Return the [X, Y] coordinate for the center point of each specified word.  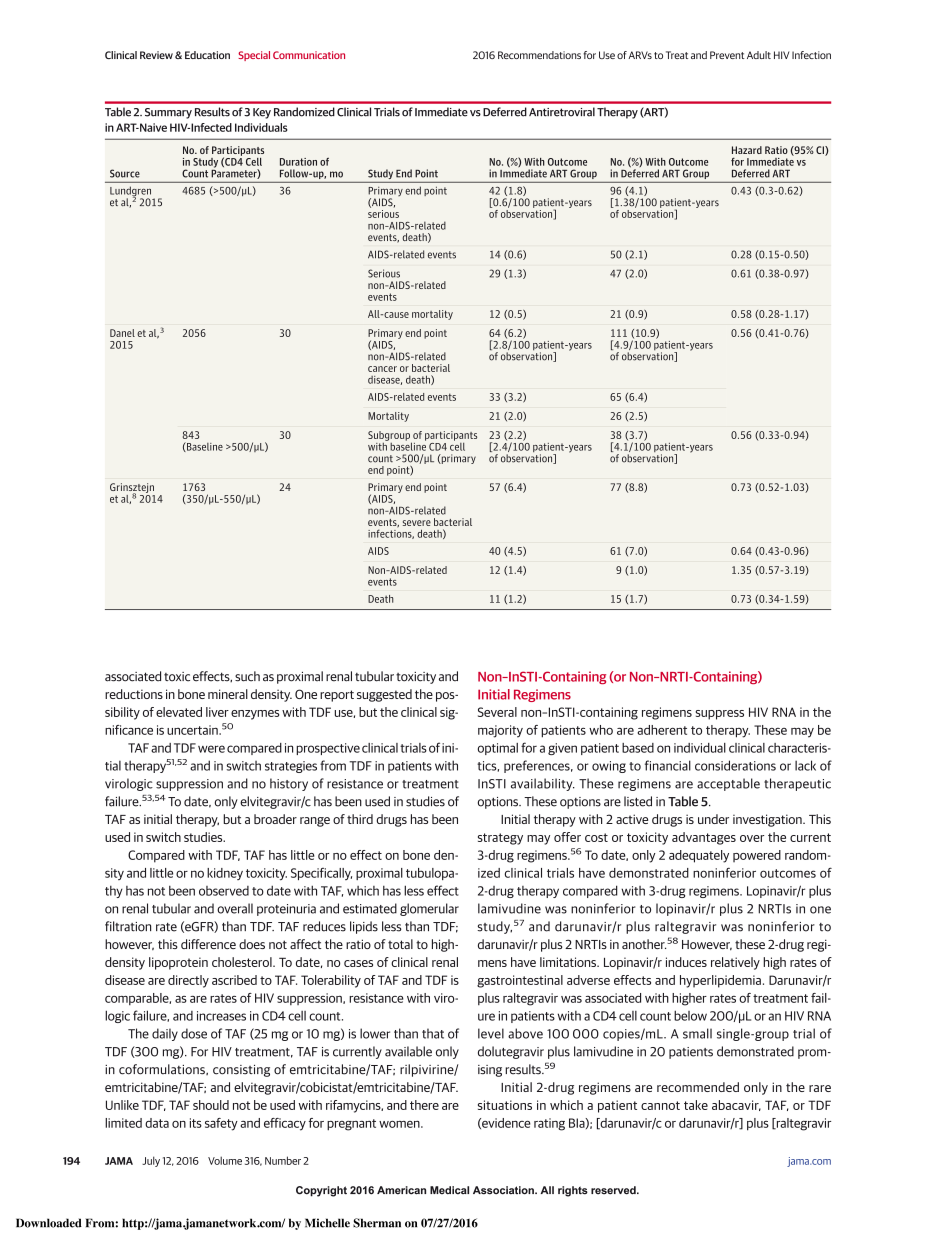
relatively [735, 963]
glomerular [429, 909]
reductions [134, 694]
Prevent [727, 55]
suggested [384, 695]
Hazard [747, 150]
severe [417, 523]
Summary [168, 113]
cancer [382, 369]
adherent [662, 730]
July [151, 1161]
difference [208, 944]
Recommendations [539, 55]
